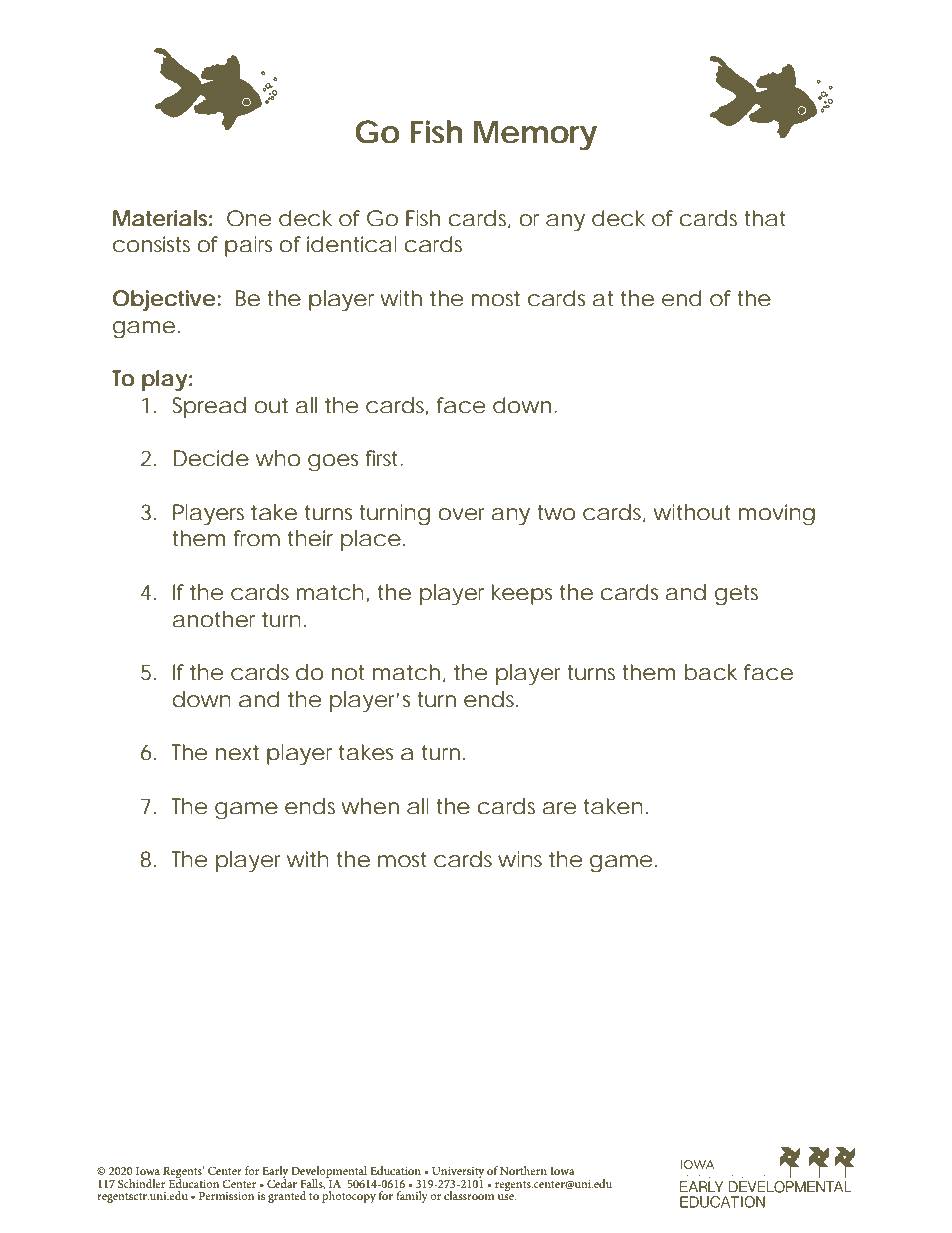 This document has height=1233, width=952. What do you see at coordinates (711, 672) in the document?
I see `back` at bounding box center [711, 672].
